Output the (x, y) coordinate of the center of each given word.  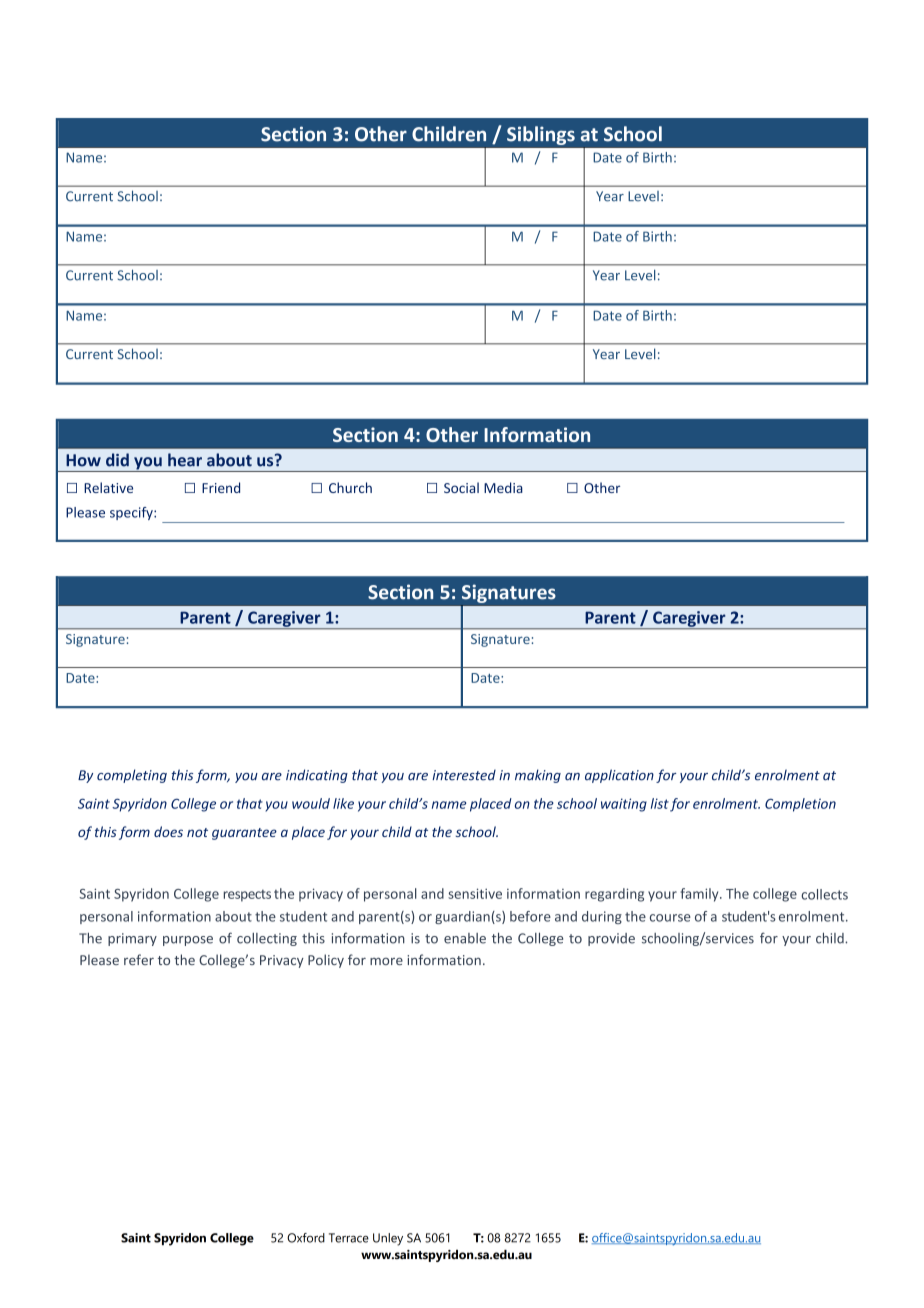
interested (464, 775)
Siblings (541, 135)
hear (185, 460)
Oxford (306, 1238)
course (670, 918)
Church (350, 487)
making (538, 776)
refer (139, 959)
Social (461, 487)
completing (132, 776)
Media (503, 487)
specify (132, 513)
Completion (800, 805)
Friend (221, 487)
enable (465, 938)
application (619, 776)
